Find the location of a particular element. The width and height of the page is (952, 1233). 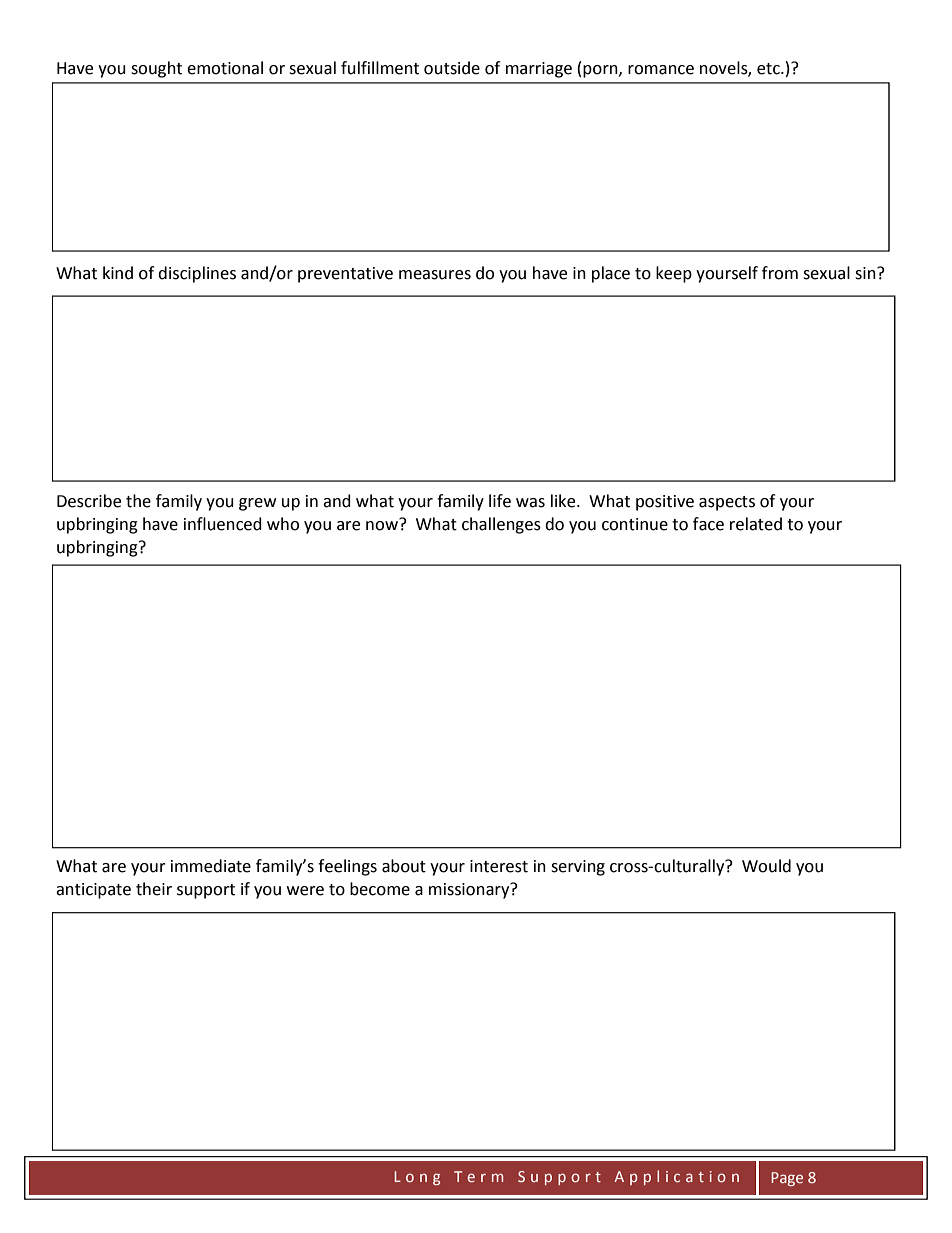

outside is located at coordinates (452, 68).
